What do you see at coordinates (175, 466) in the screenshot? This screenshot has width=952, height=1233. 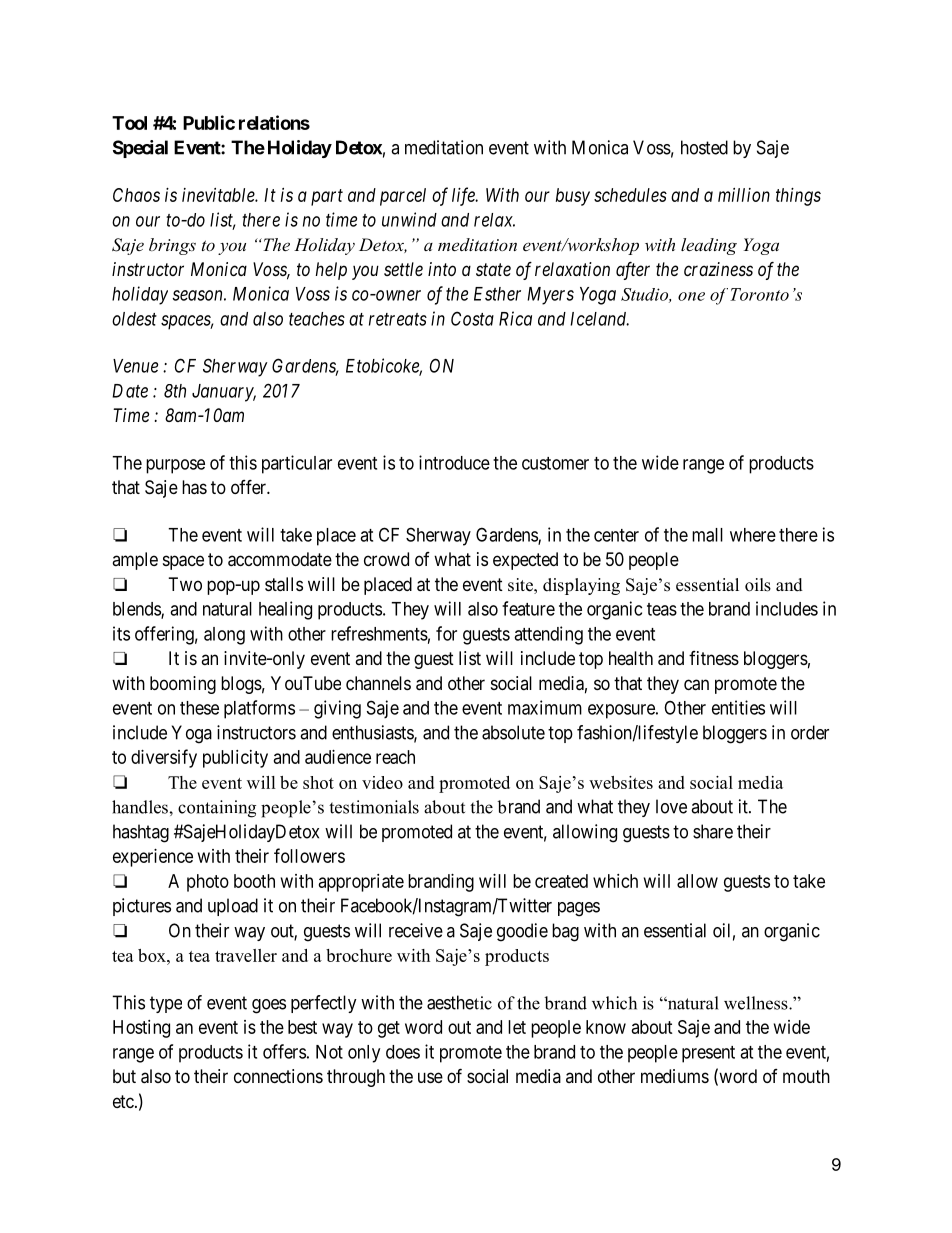 I see `purpose` at bounding box center [175, 466].
